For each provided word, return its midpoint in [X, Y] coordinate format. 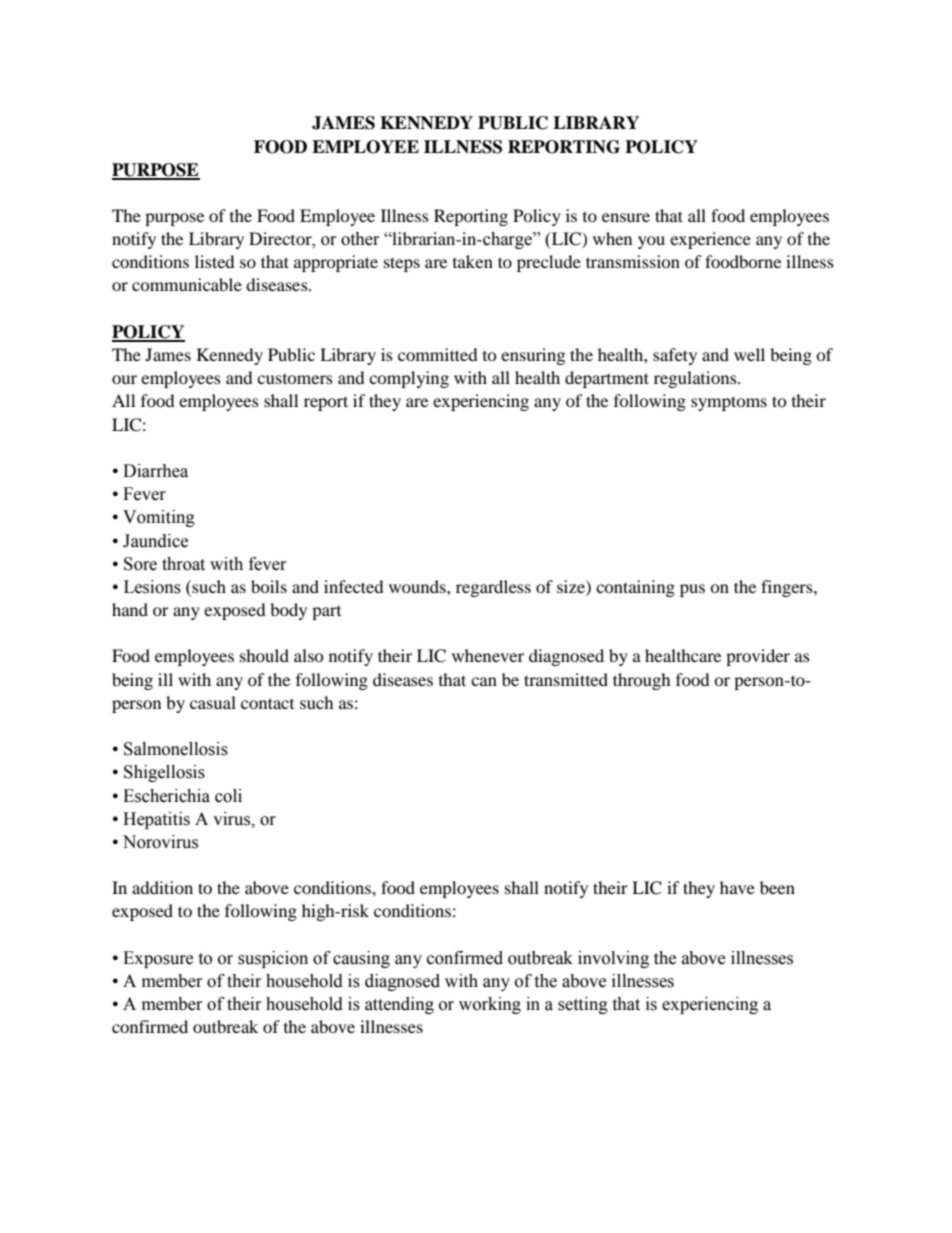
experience [710, 240]
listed [215, 261]
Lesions [152, 587]
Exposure [158, 959]
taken [473, 261]
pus [692, 590]
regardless [493, 588]
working [490, 1005]
